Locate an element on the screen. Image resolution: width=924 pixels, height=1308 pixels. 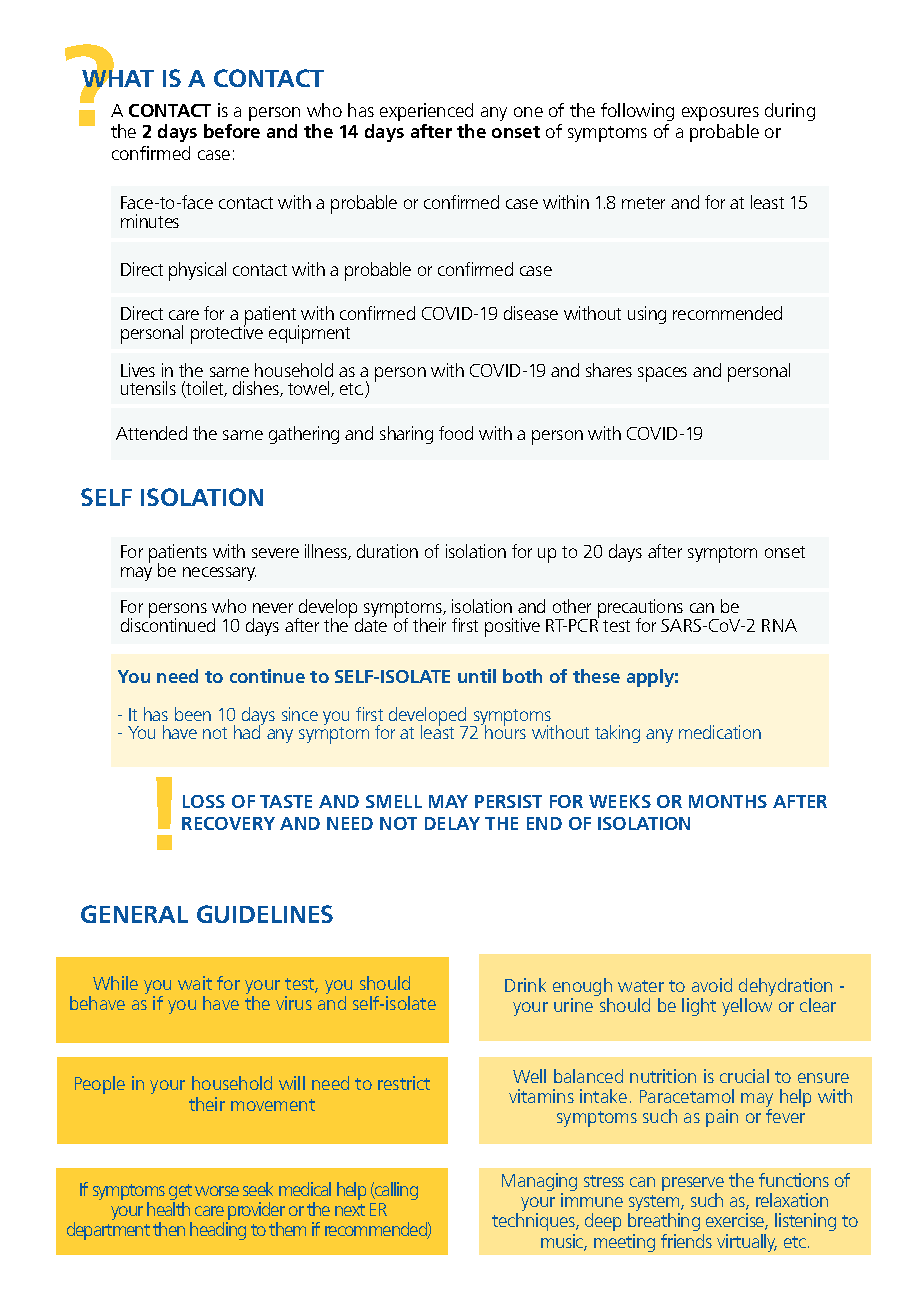
RNA is located at coordinates (779, 625).
